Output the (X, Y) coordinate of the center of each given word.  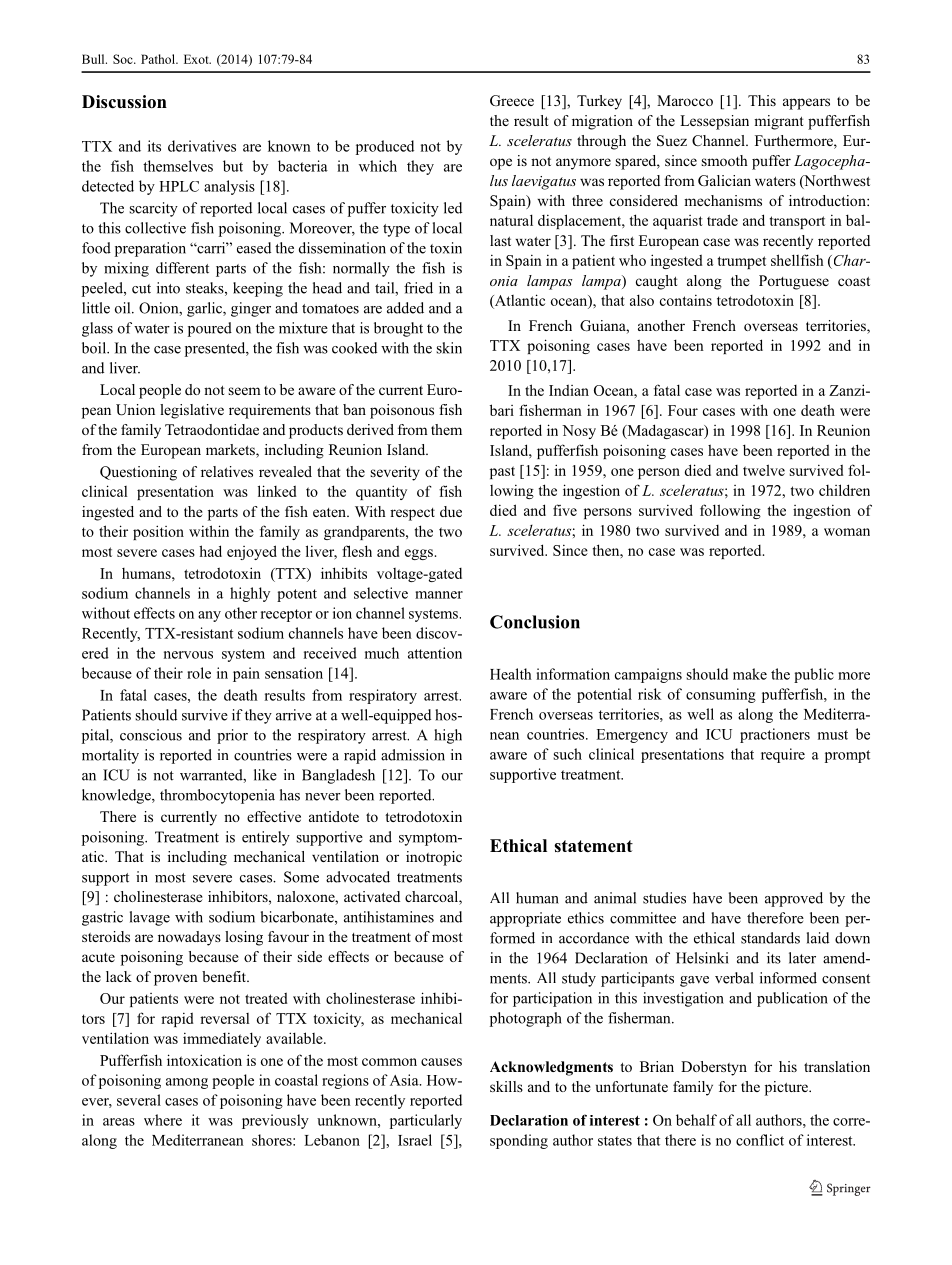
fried (418, 288)
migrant (778, 122)
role (199, 673)
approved (794, 899)
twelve (764, 470)
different (182, 268)
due (451, 511)
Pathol (159, 59)
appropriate (525, 919)
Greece (512, 100)
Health (511, 674)
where (163, 1120)
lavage (150, 918)
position (158, 532)
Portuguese (794, 282)
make (750, 674)
